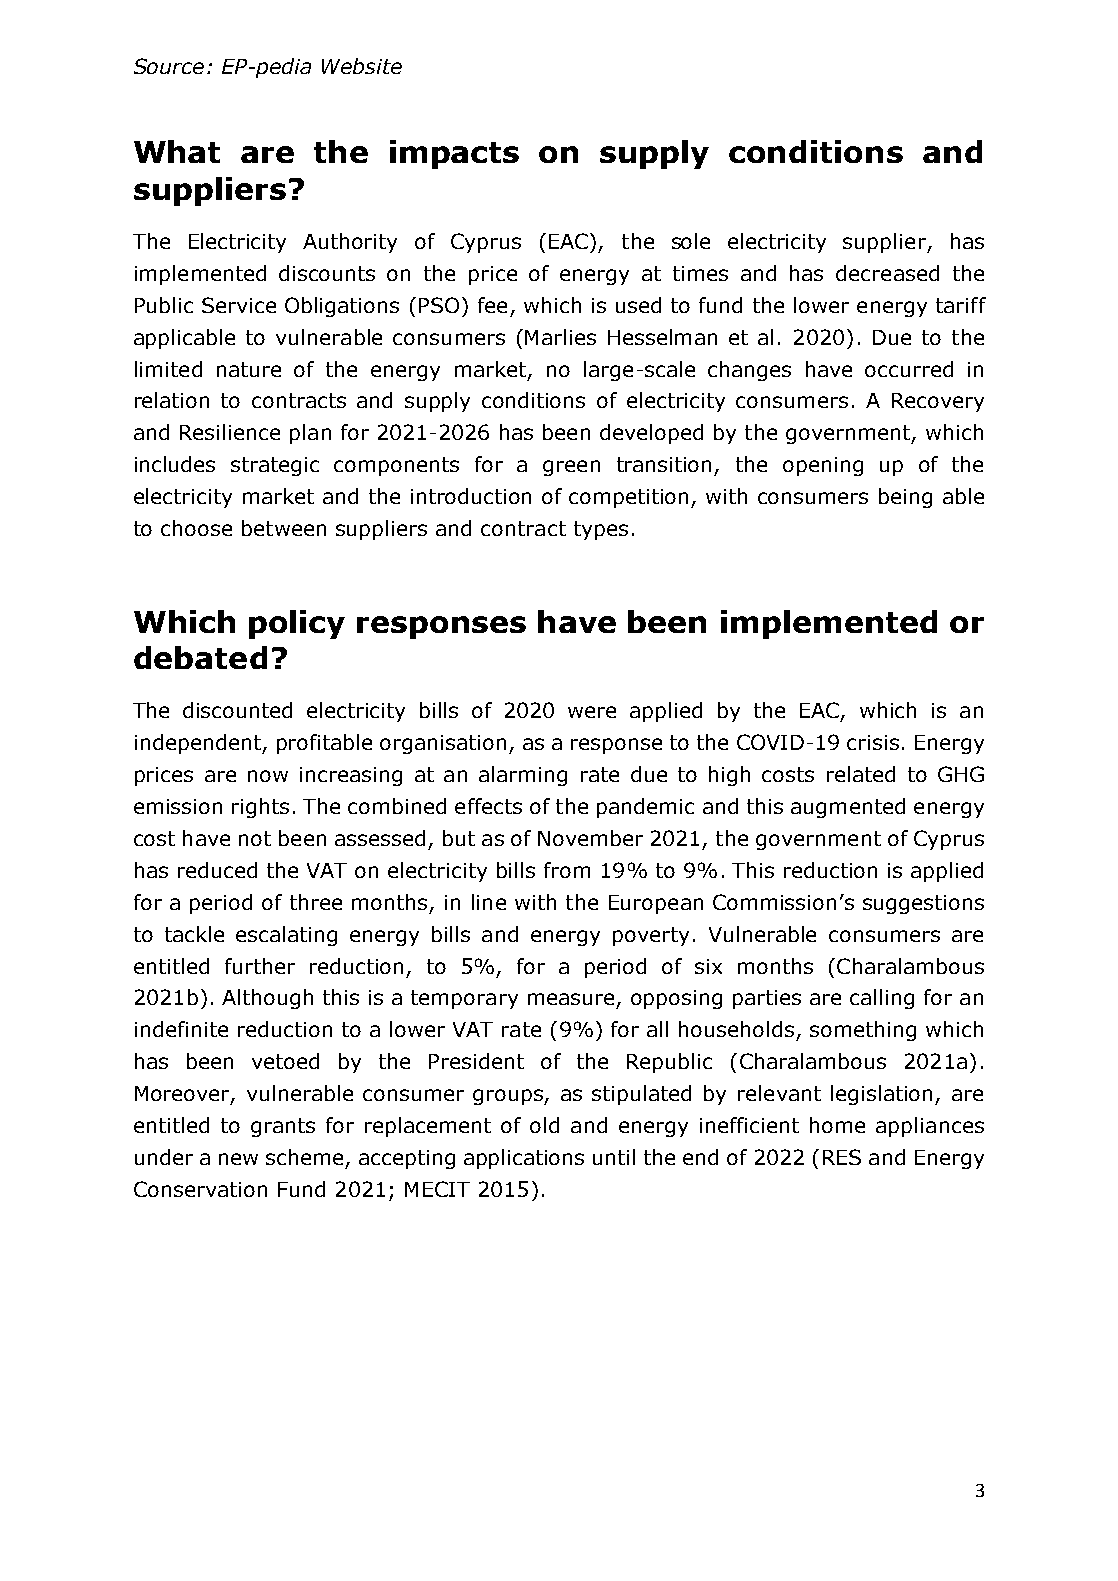 The height and width of the image is (1581, 1118). Describe the element at coordinates (887, 273) in the image. I see `decreased` at that location.
